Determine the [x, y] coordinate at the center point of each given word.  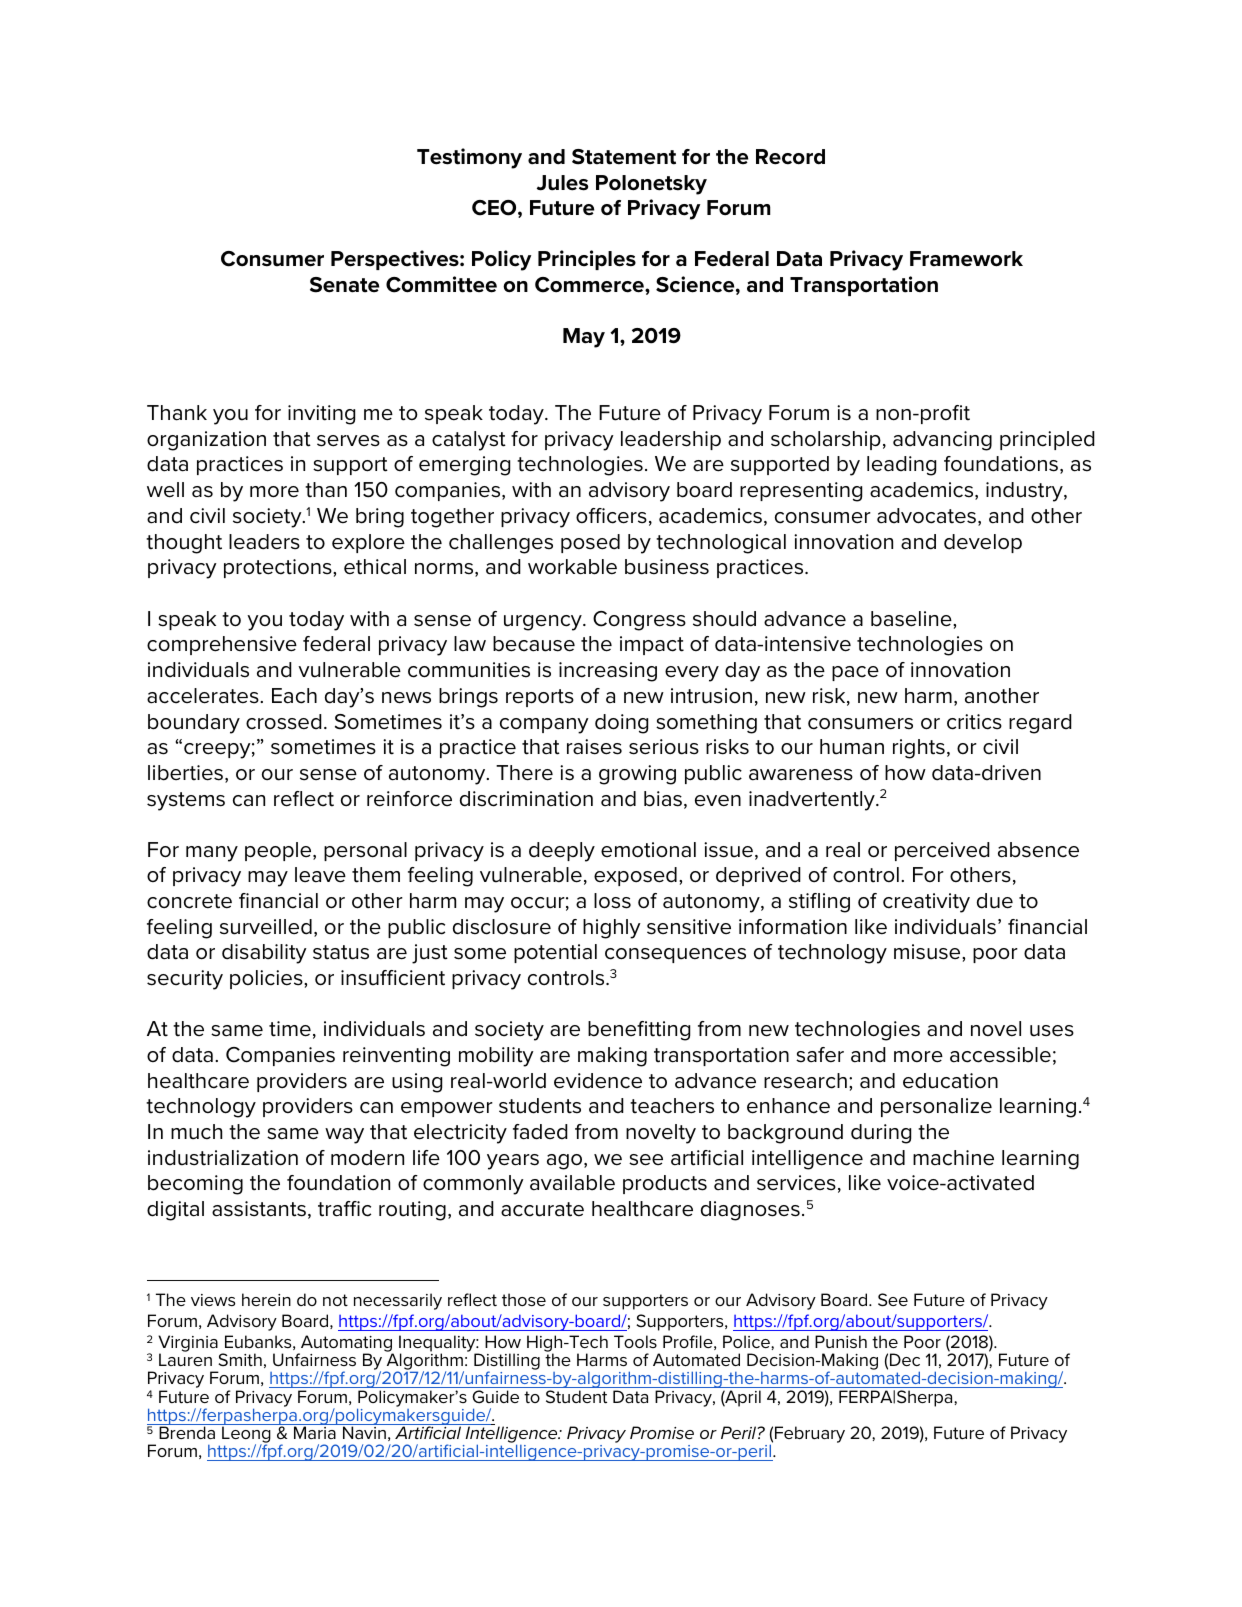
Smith [240, 1359]
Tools [635, 1341]
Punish [841, 1342]
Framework [966, 259]
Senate [344, 285]
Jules [562, 183]
